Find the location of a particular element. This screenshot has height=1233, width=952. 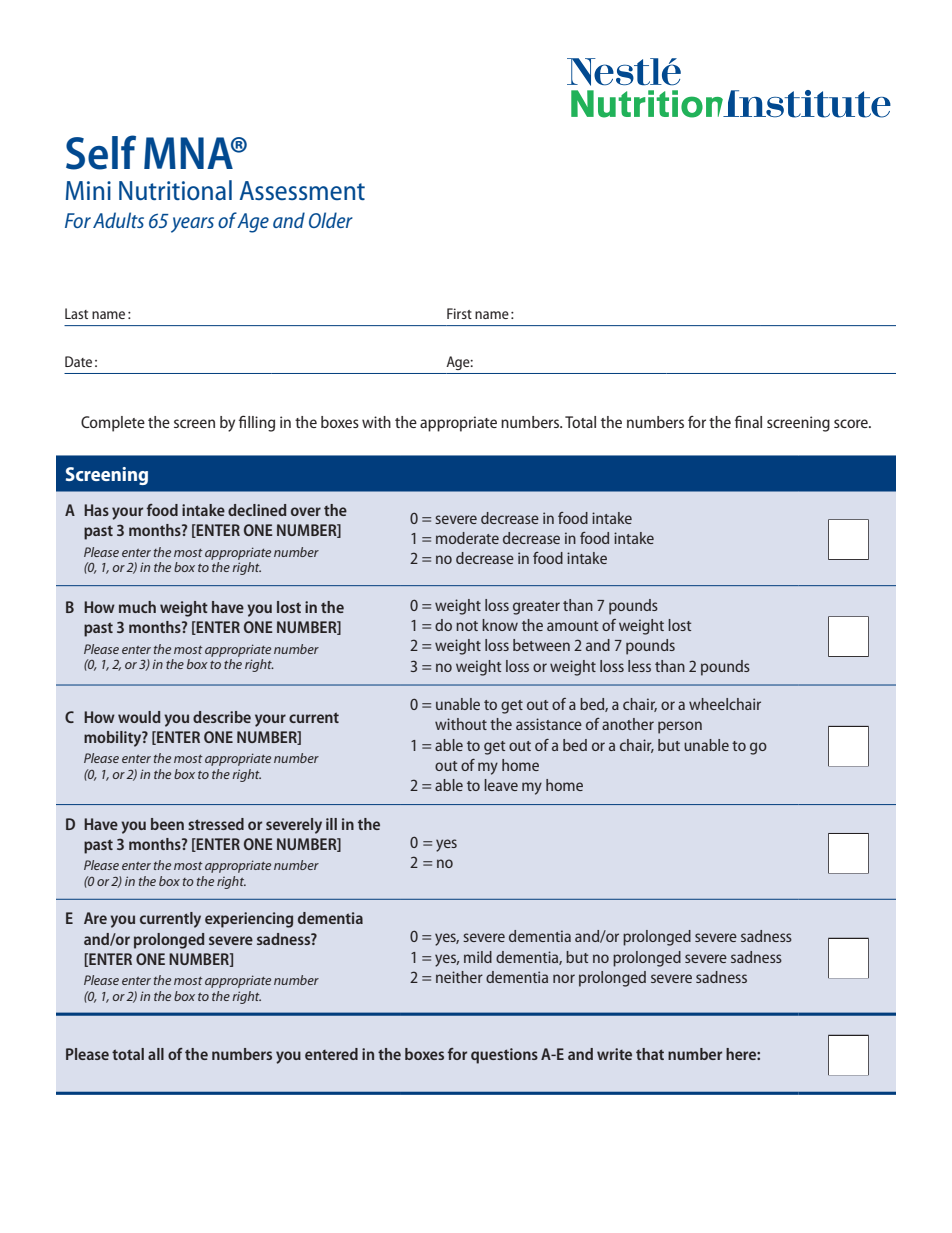

person is located at coordinates (680, 727).
